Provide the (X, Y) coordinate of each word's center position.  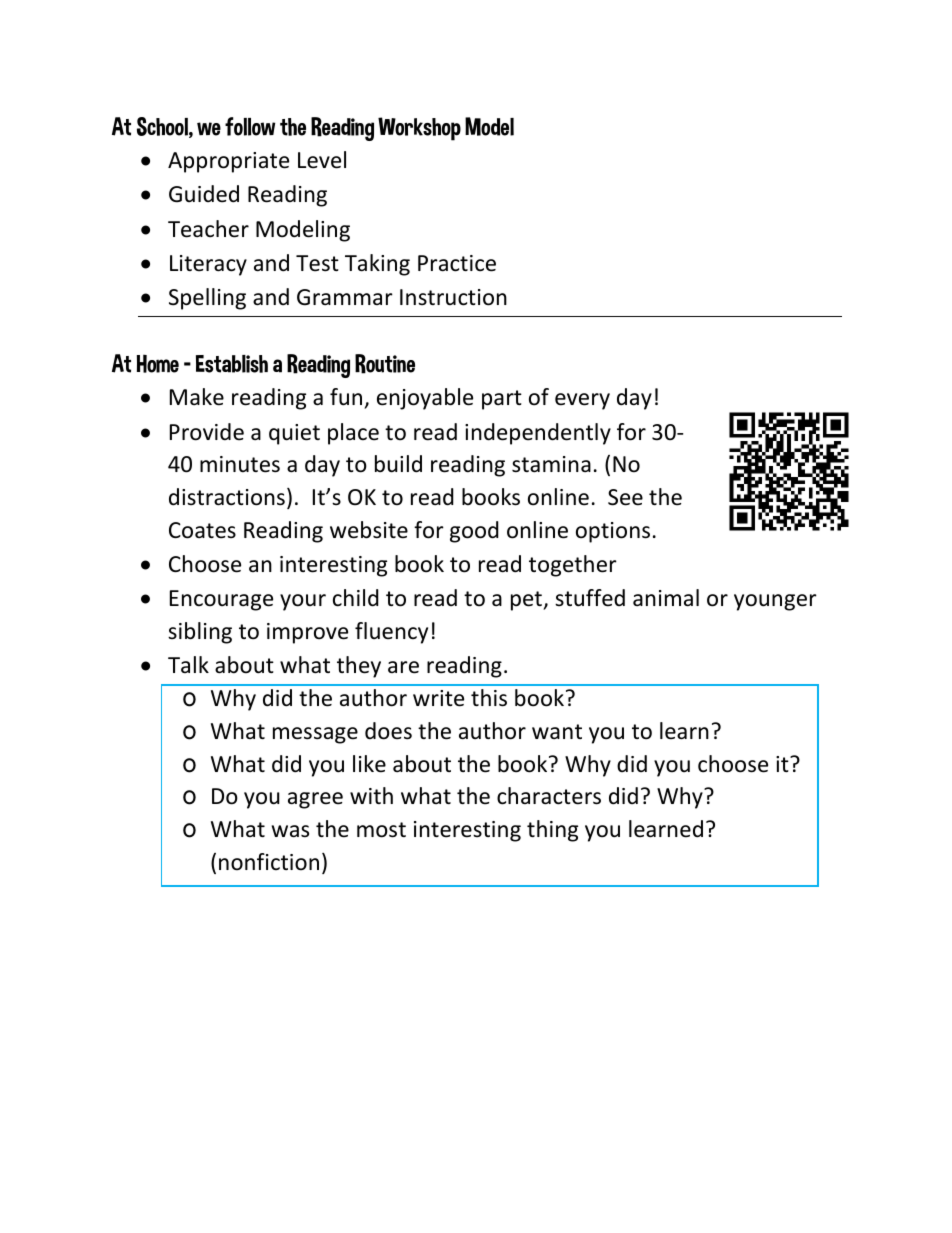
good (474, 532)
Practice (457, 263)
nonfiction (269, 862)
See (625, 497)
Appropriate (228, 162)
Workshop (419, 129)
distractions (227, 497)
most (381, 830)
